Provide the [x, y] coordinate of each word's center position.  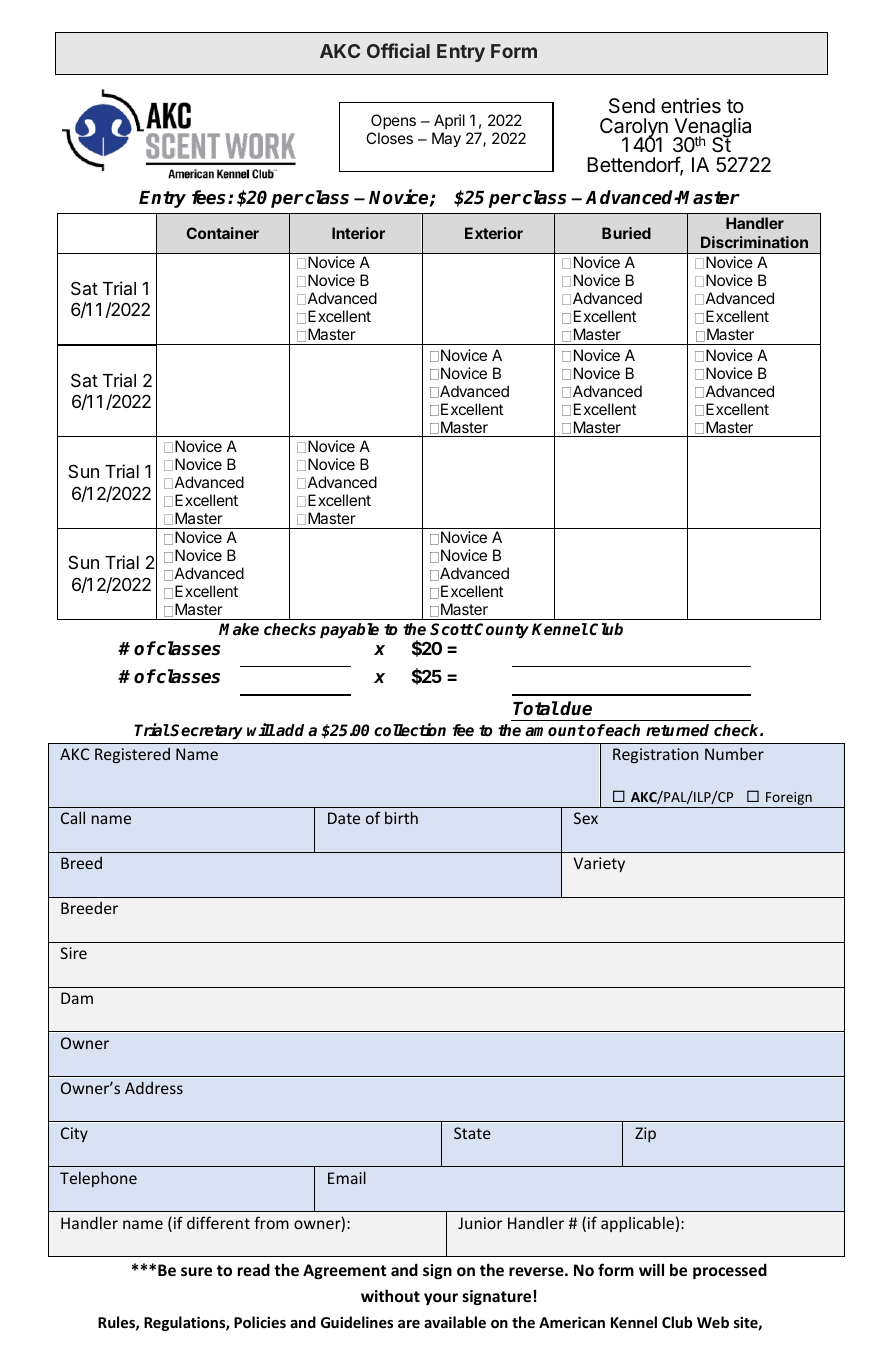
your [441, 1299]
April [449, 121]
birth [401, 817]
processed [730, 1271]
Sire [73, 953]
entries [691, 106]
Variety [599, 864]
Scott [452, 629]
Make [239, 629]
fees [210, 197]
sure [196, 1271]
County [501, 631]
